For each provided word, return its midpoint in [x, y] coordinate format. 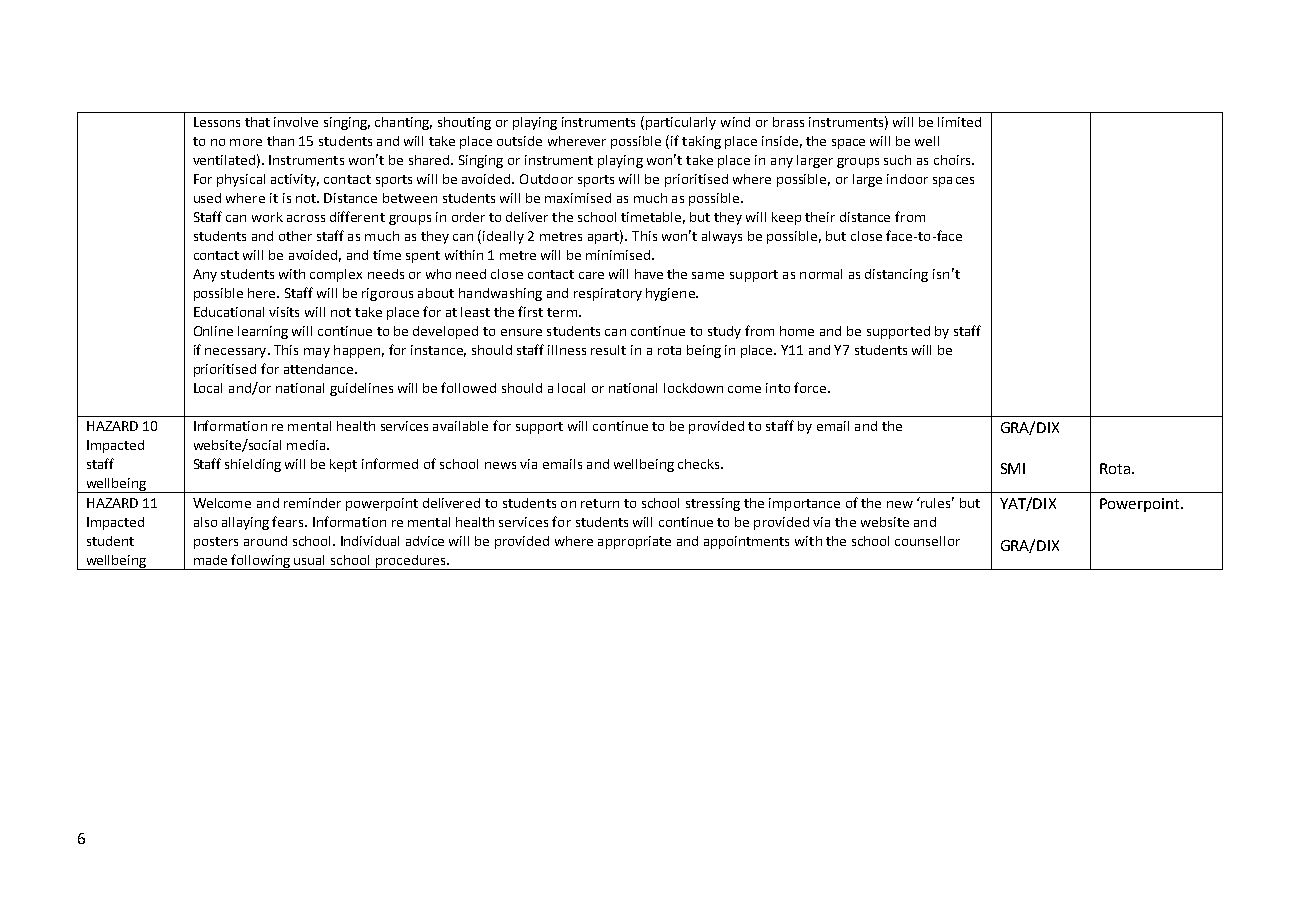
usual [309, 560]
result [608, 350]
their [820, 217]
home [797, 331]
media [307, 445]
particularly [681, 123]
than [280, 141]
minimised [618, 255]
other [295, 236]
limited [959, 122]
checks [700, 464]
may [317, 353]
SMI [1013, 468]
